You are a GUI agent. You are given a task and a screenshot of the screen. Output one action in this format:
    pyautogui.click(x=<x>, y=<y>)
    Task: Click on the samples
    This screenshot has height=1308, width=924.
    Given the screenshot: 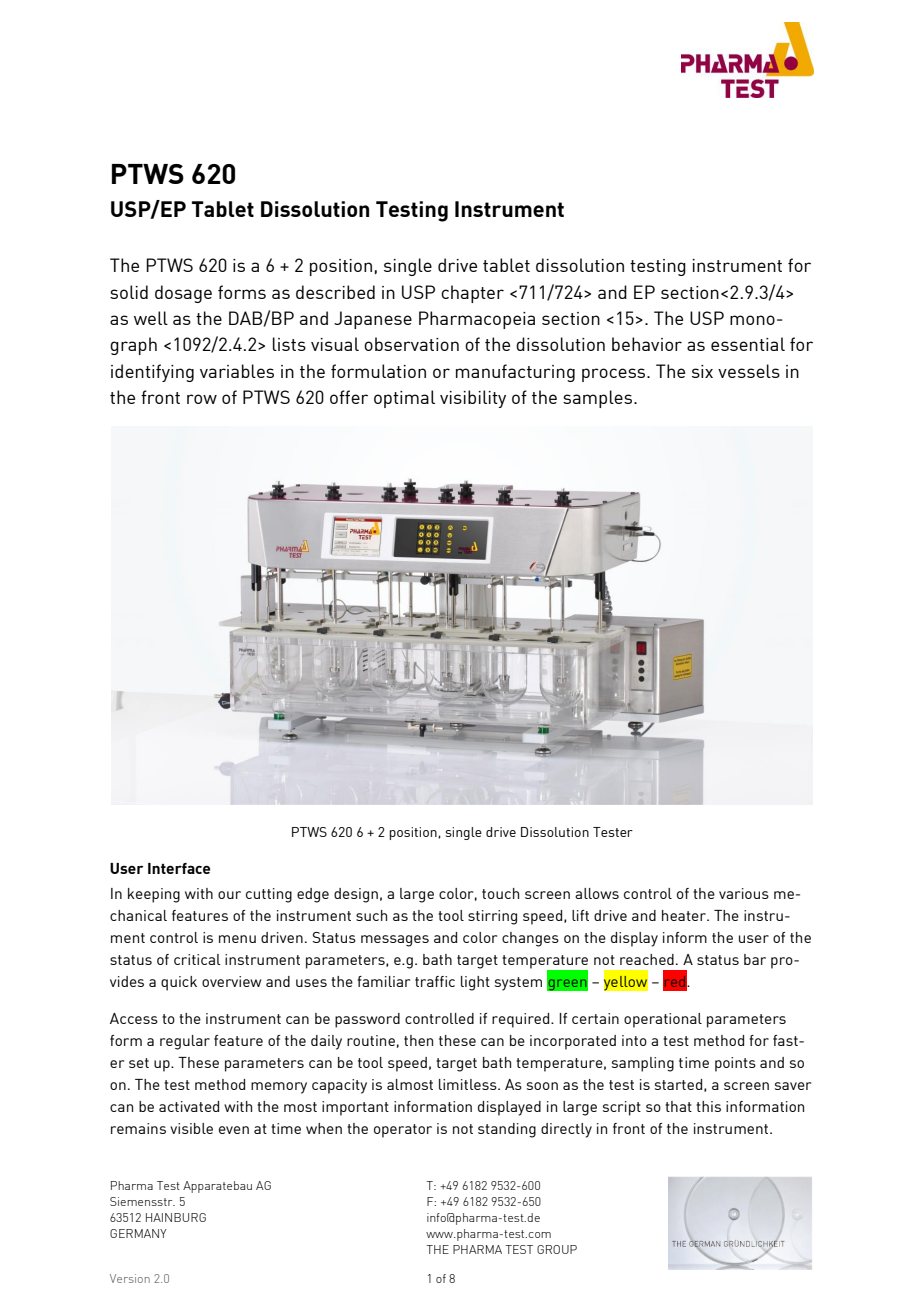 What is the action you would take?
    pyautogui.click(x=599, y=399)
